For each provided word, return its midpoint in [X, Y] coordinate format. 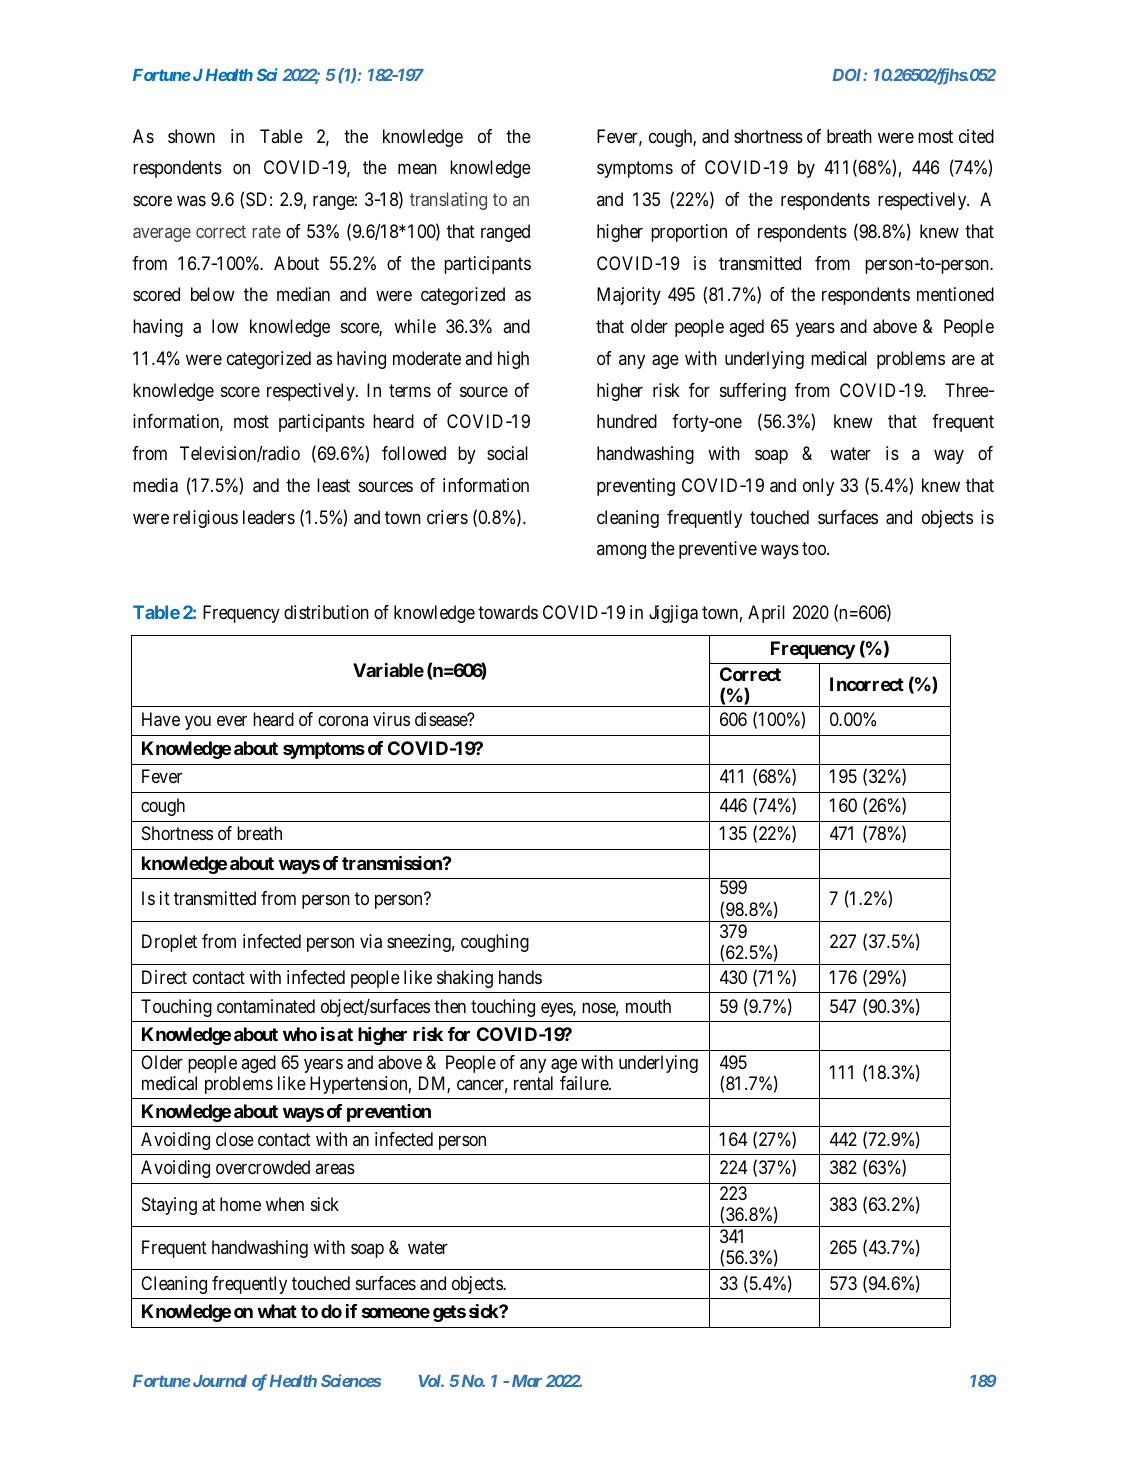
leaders [269, 517]
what [277, 1311]
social [507, 453]
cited [976, 136]
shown [191, 136]
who [300, 1034]
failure [585, 1083]
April [766, 614]
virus [391, 719]
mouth [648, 1006]
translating [448, 201]
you [198, 723]
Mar [527, 1381]
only [818, 487]
